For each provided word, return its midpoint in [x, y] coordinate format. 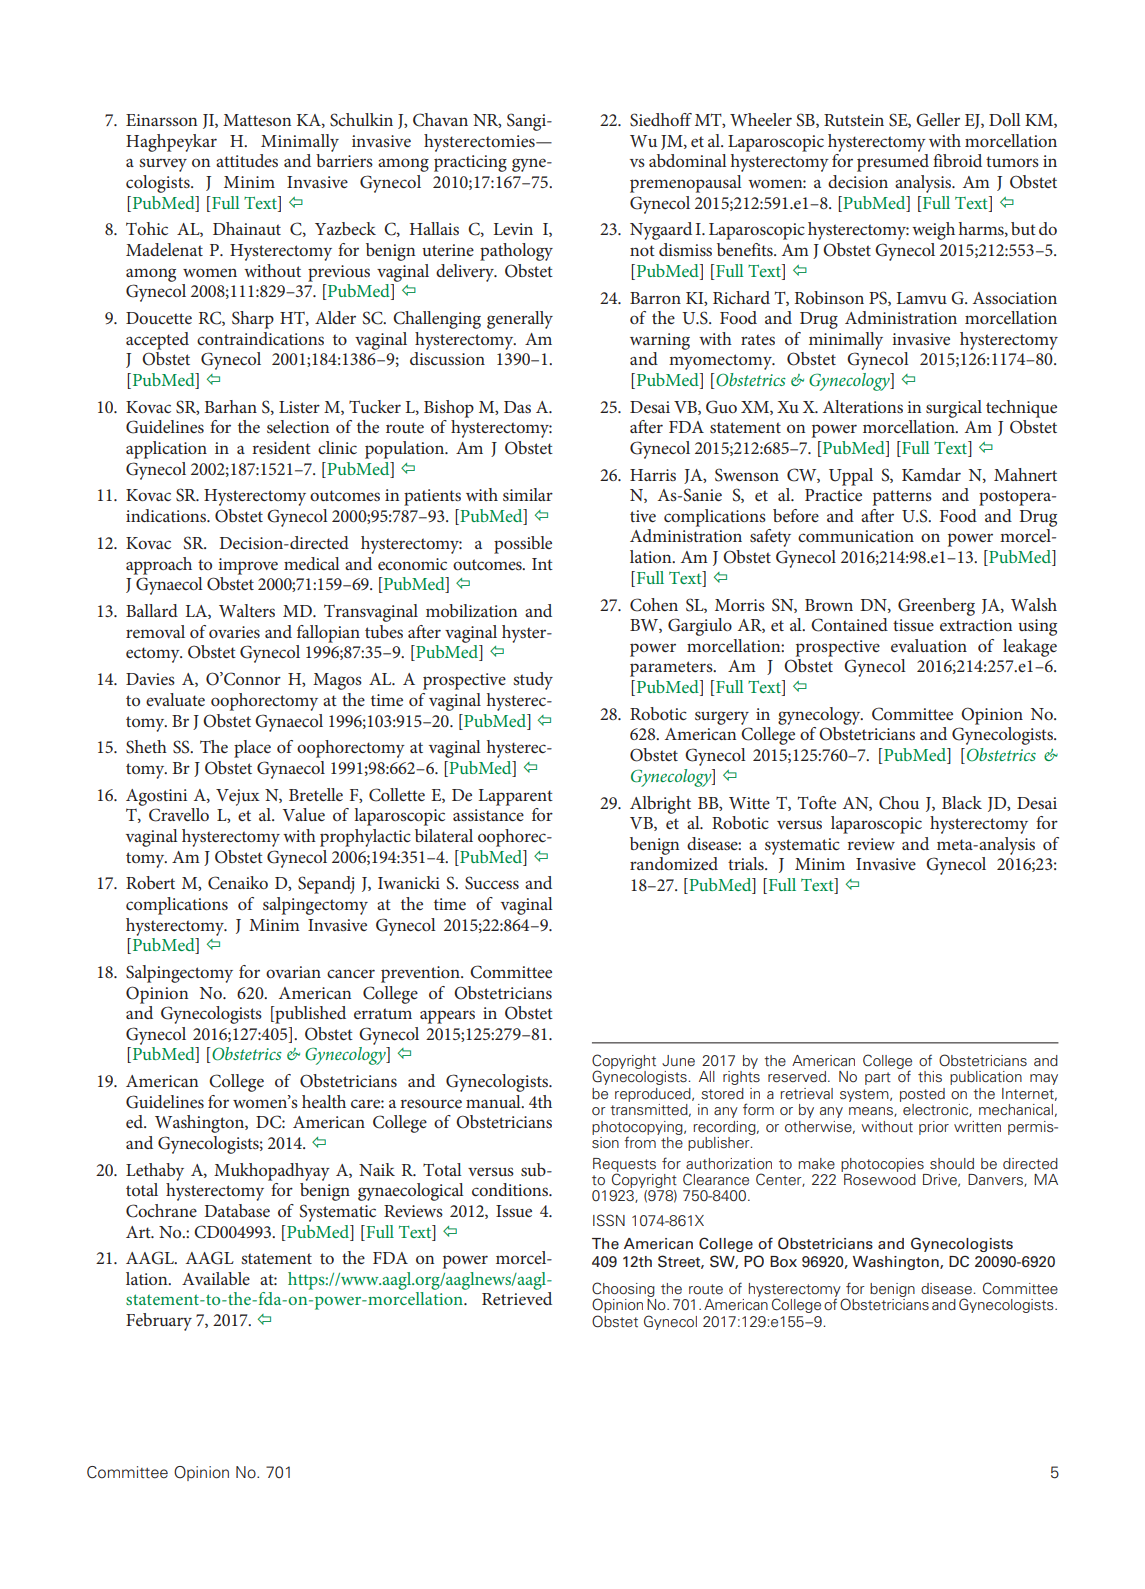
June [678, 1060]
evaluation [929, 645]
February [159, 1322]
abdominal [688, 160]
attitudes [247, 160]
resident [281, 447]
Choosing [623, 1290]
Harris [653, 475]
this [930, 1077]
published [309, 1015]
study [533, 681]
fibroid [957, 160]
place [252, 749]
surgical [954, 409]
